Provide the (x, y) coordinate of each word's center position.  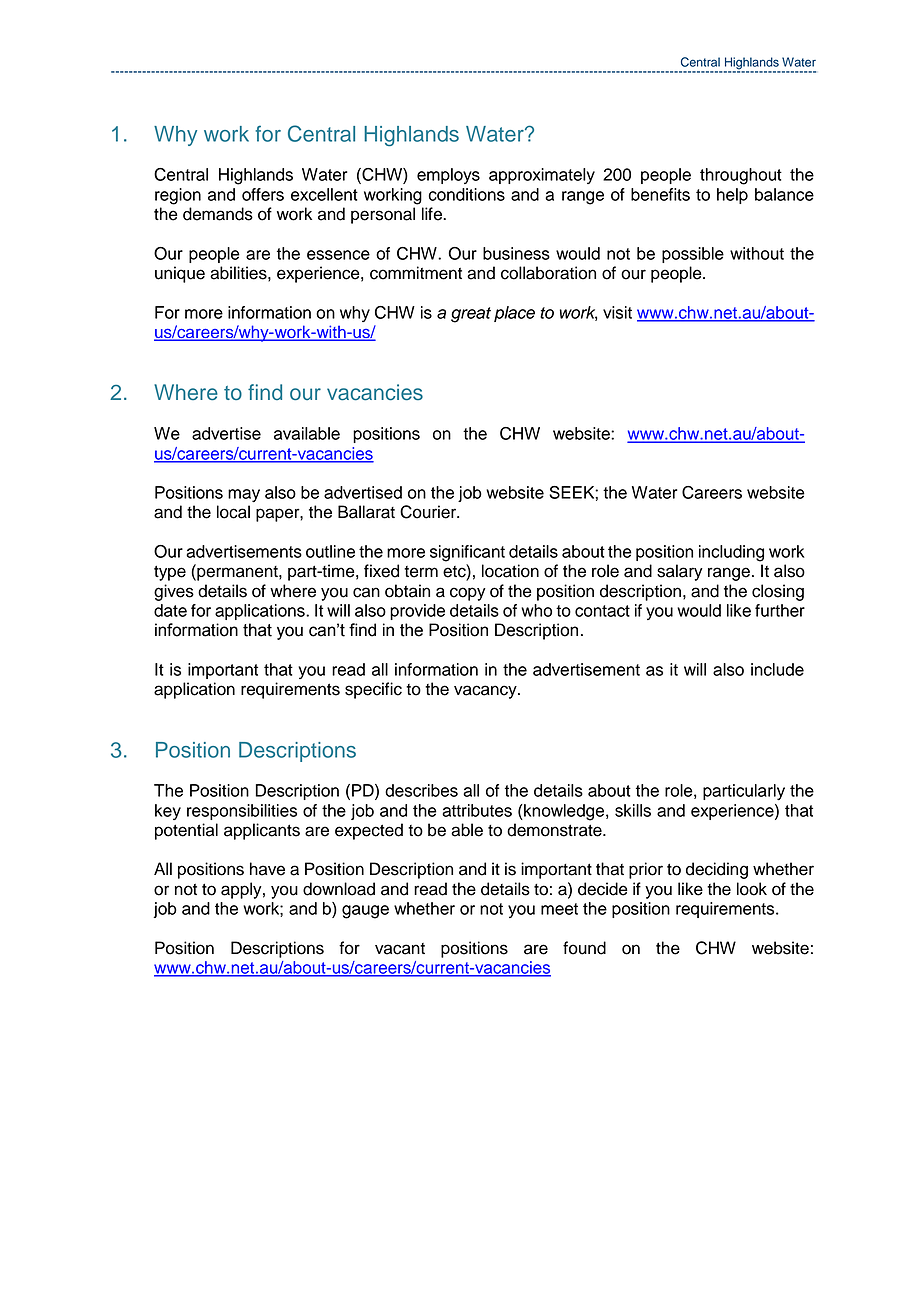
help (732, 196)
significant (467, 553)
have (267, 869)
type (170, 573)
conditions (467, 194)
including (731, 553)
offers (263, 194)
